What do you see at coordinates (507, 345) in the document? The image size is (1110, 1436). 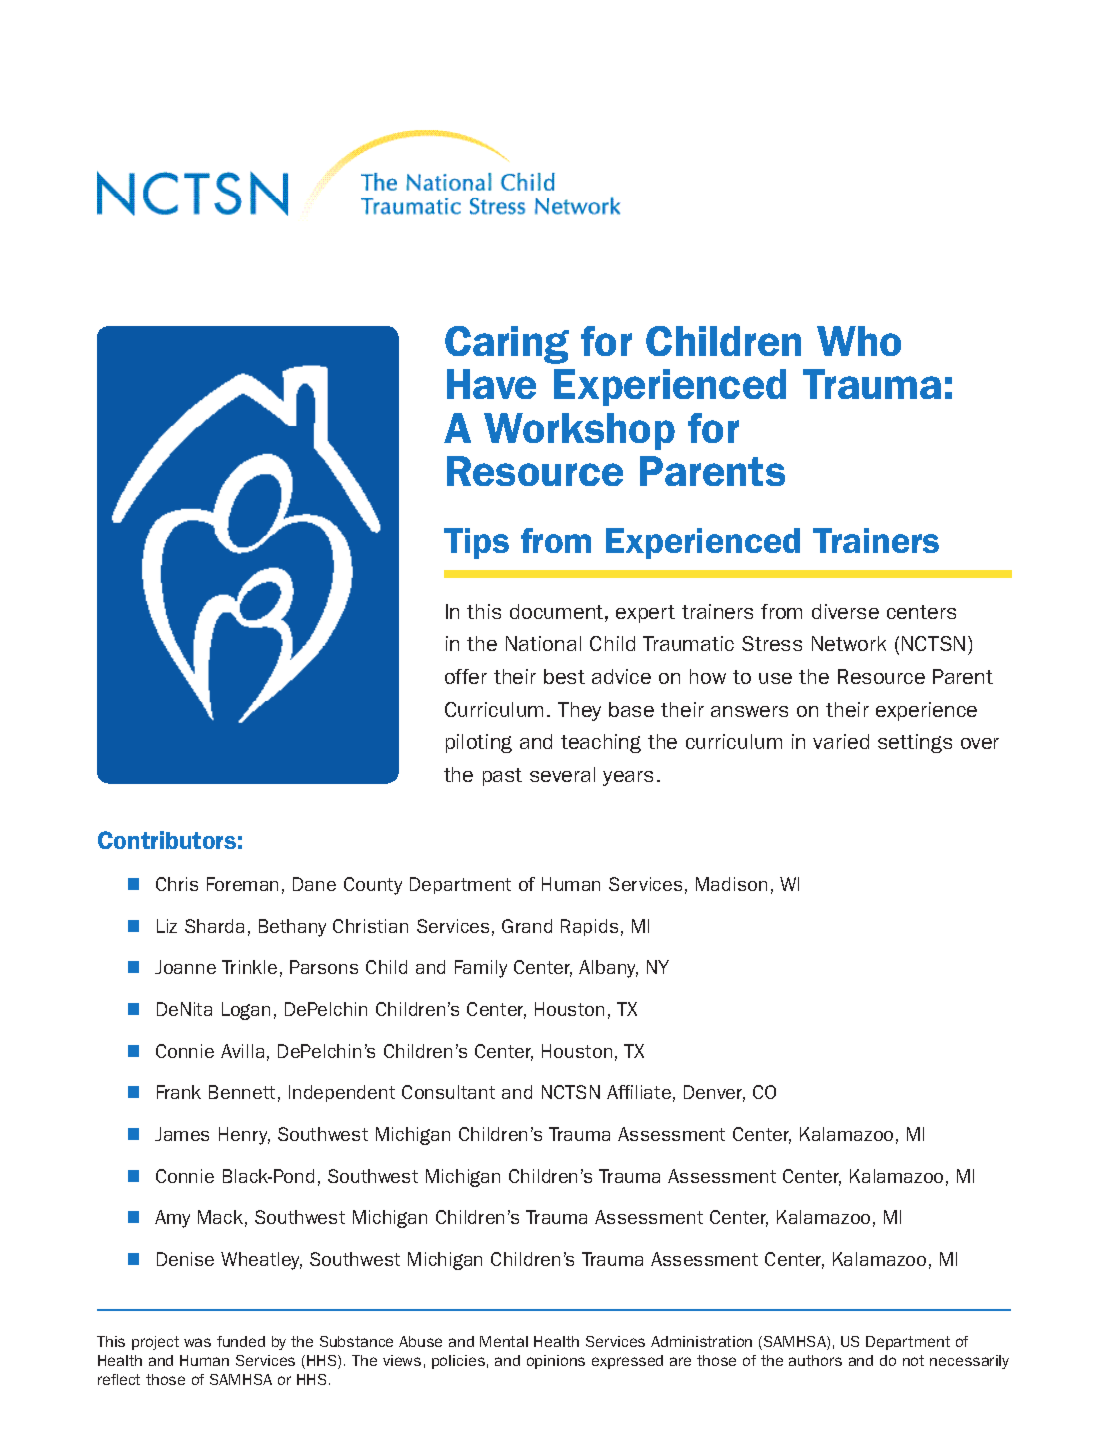 I see `Caring` at bounding box center [507, 345].
